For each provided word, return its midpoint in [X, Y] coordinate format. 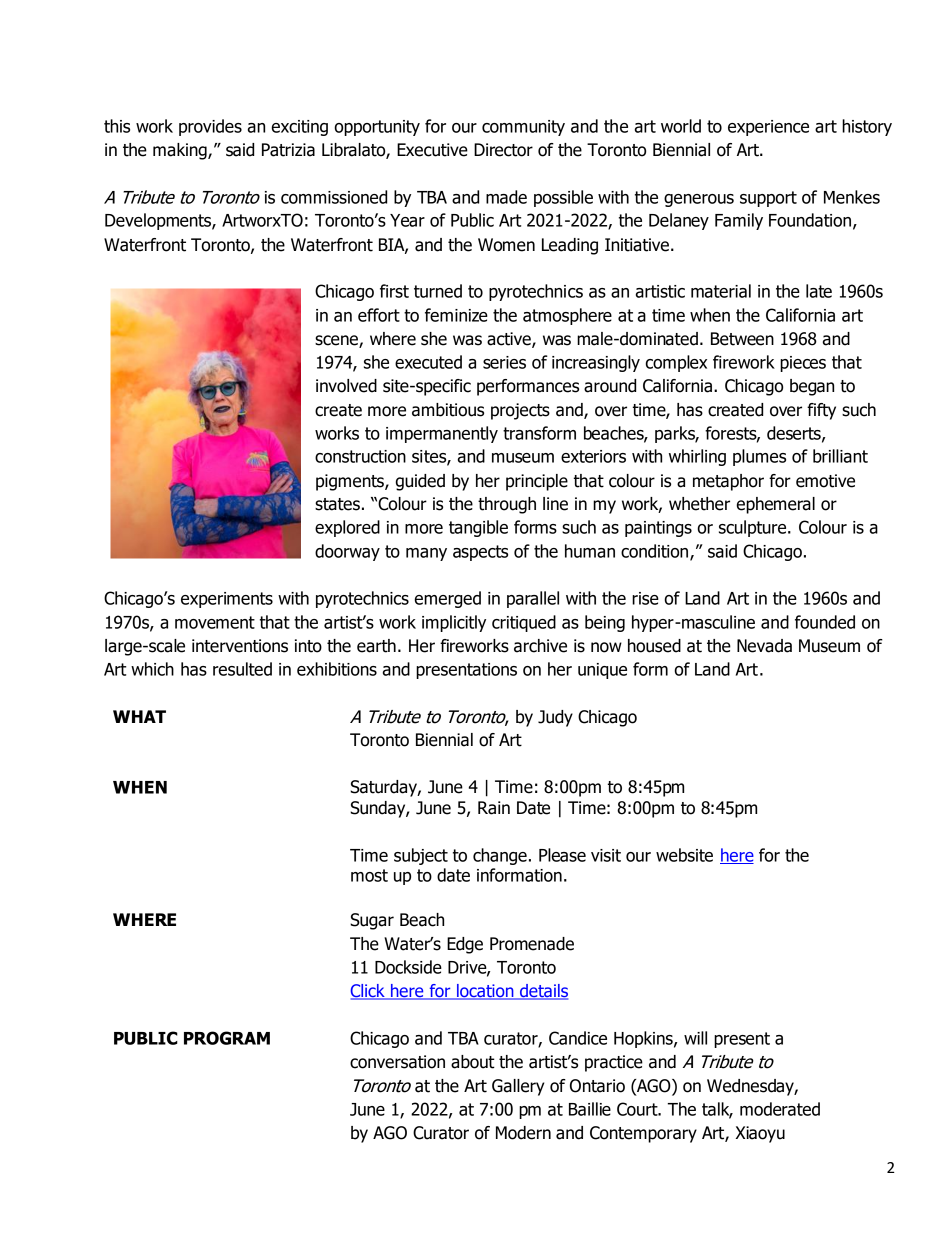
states [337, 504]
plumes [759, 457]
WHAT [139, 716]
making [181, 151]
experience [768, 128]
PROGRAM [227, 1038]
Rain [494, 808]
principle [537, 482]
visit [606, 855]
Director [503, 150]
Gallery [518, 1087]
